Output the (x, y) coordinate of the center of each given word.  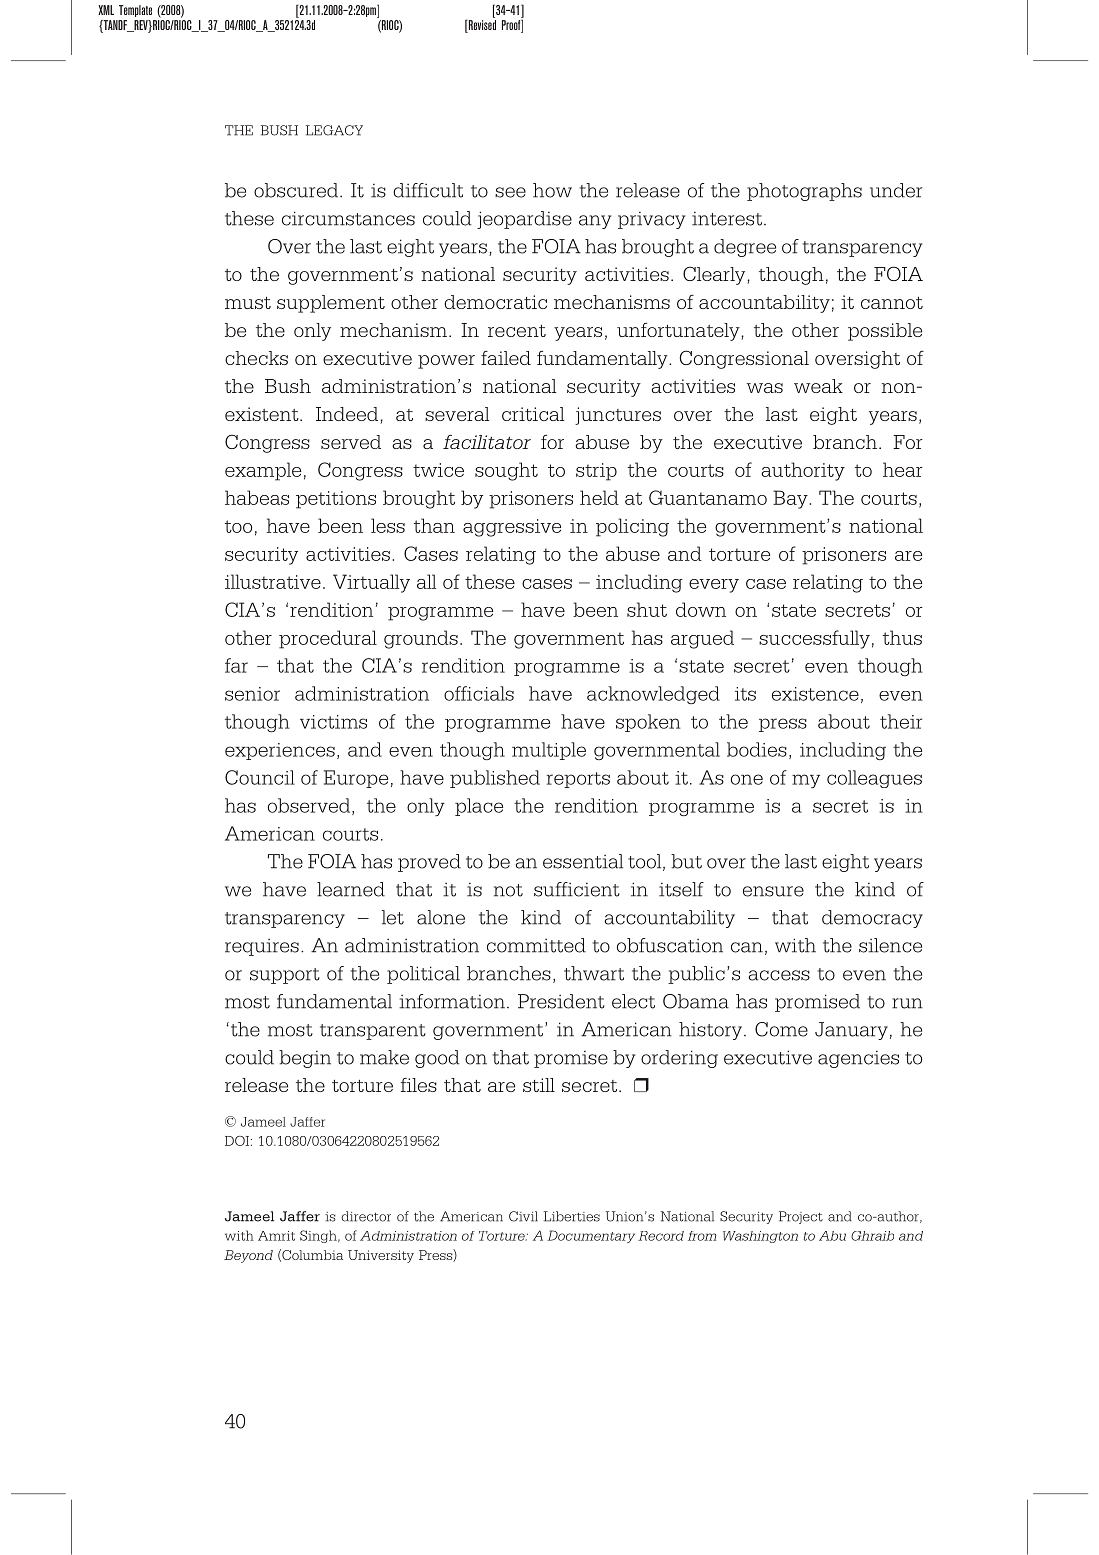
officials (479, 693)
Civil (523, 1216)
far (236, 665)
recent (517, 331)
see (510, 192)
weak (818, 386)
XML (106, 10)
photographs (804, 192)
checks (256, 358)
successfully (814, 639)
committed (536, 945)
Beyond (248, 1256)
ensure (773, 891)
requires (262, 947)
